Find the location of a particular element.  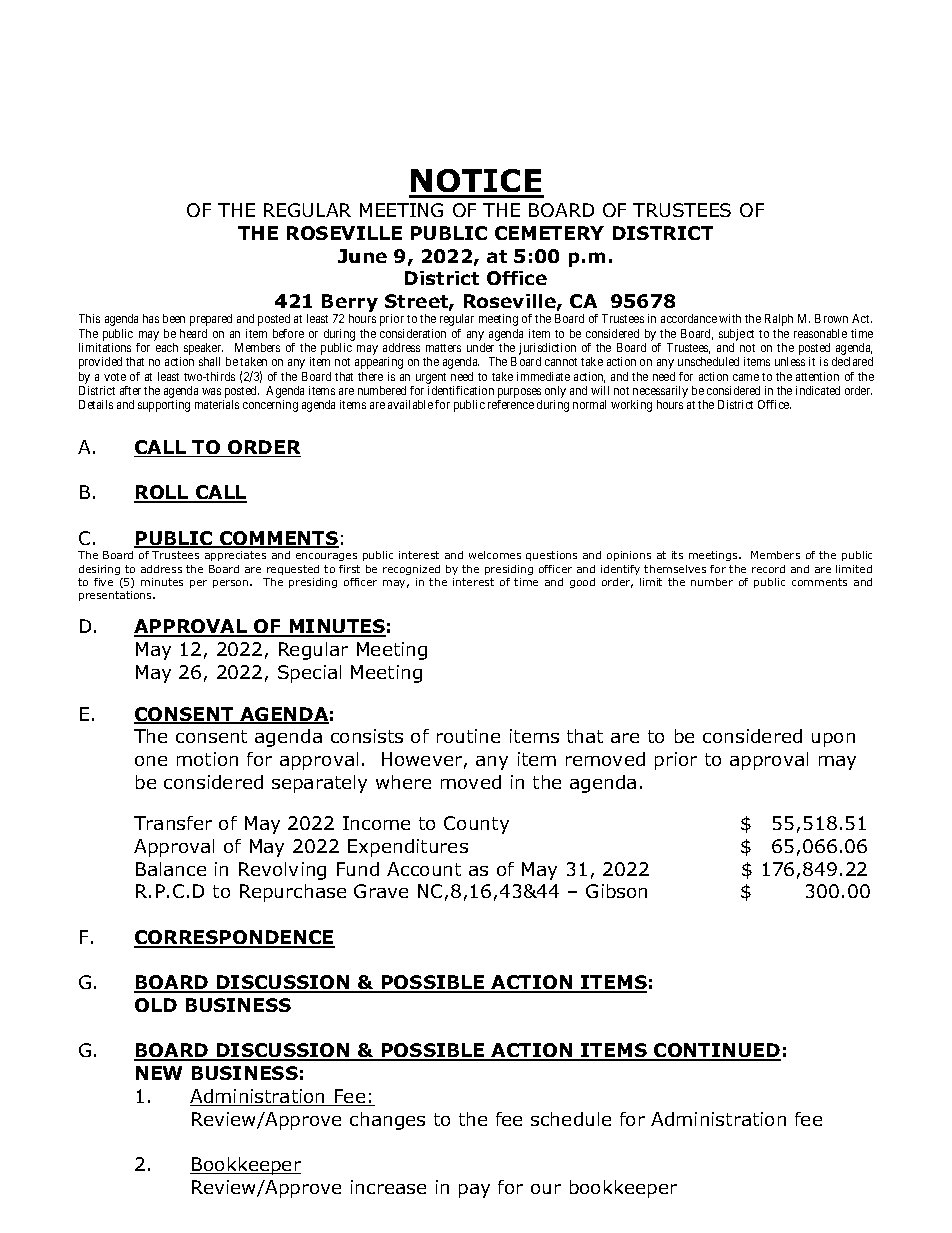

welcomes is located at coordinates (495, 555).
